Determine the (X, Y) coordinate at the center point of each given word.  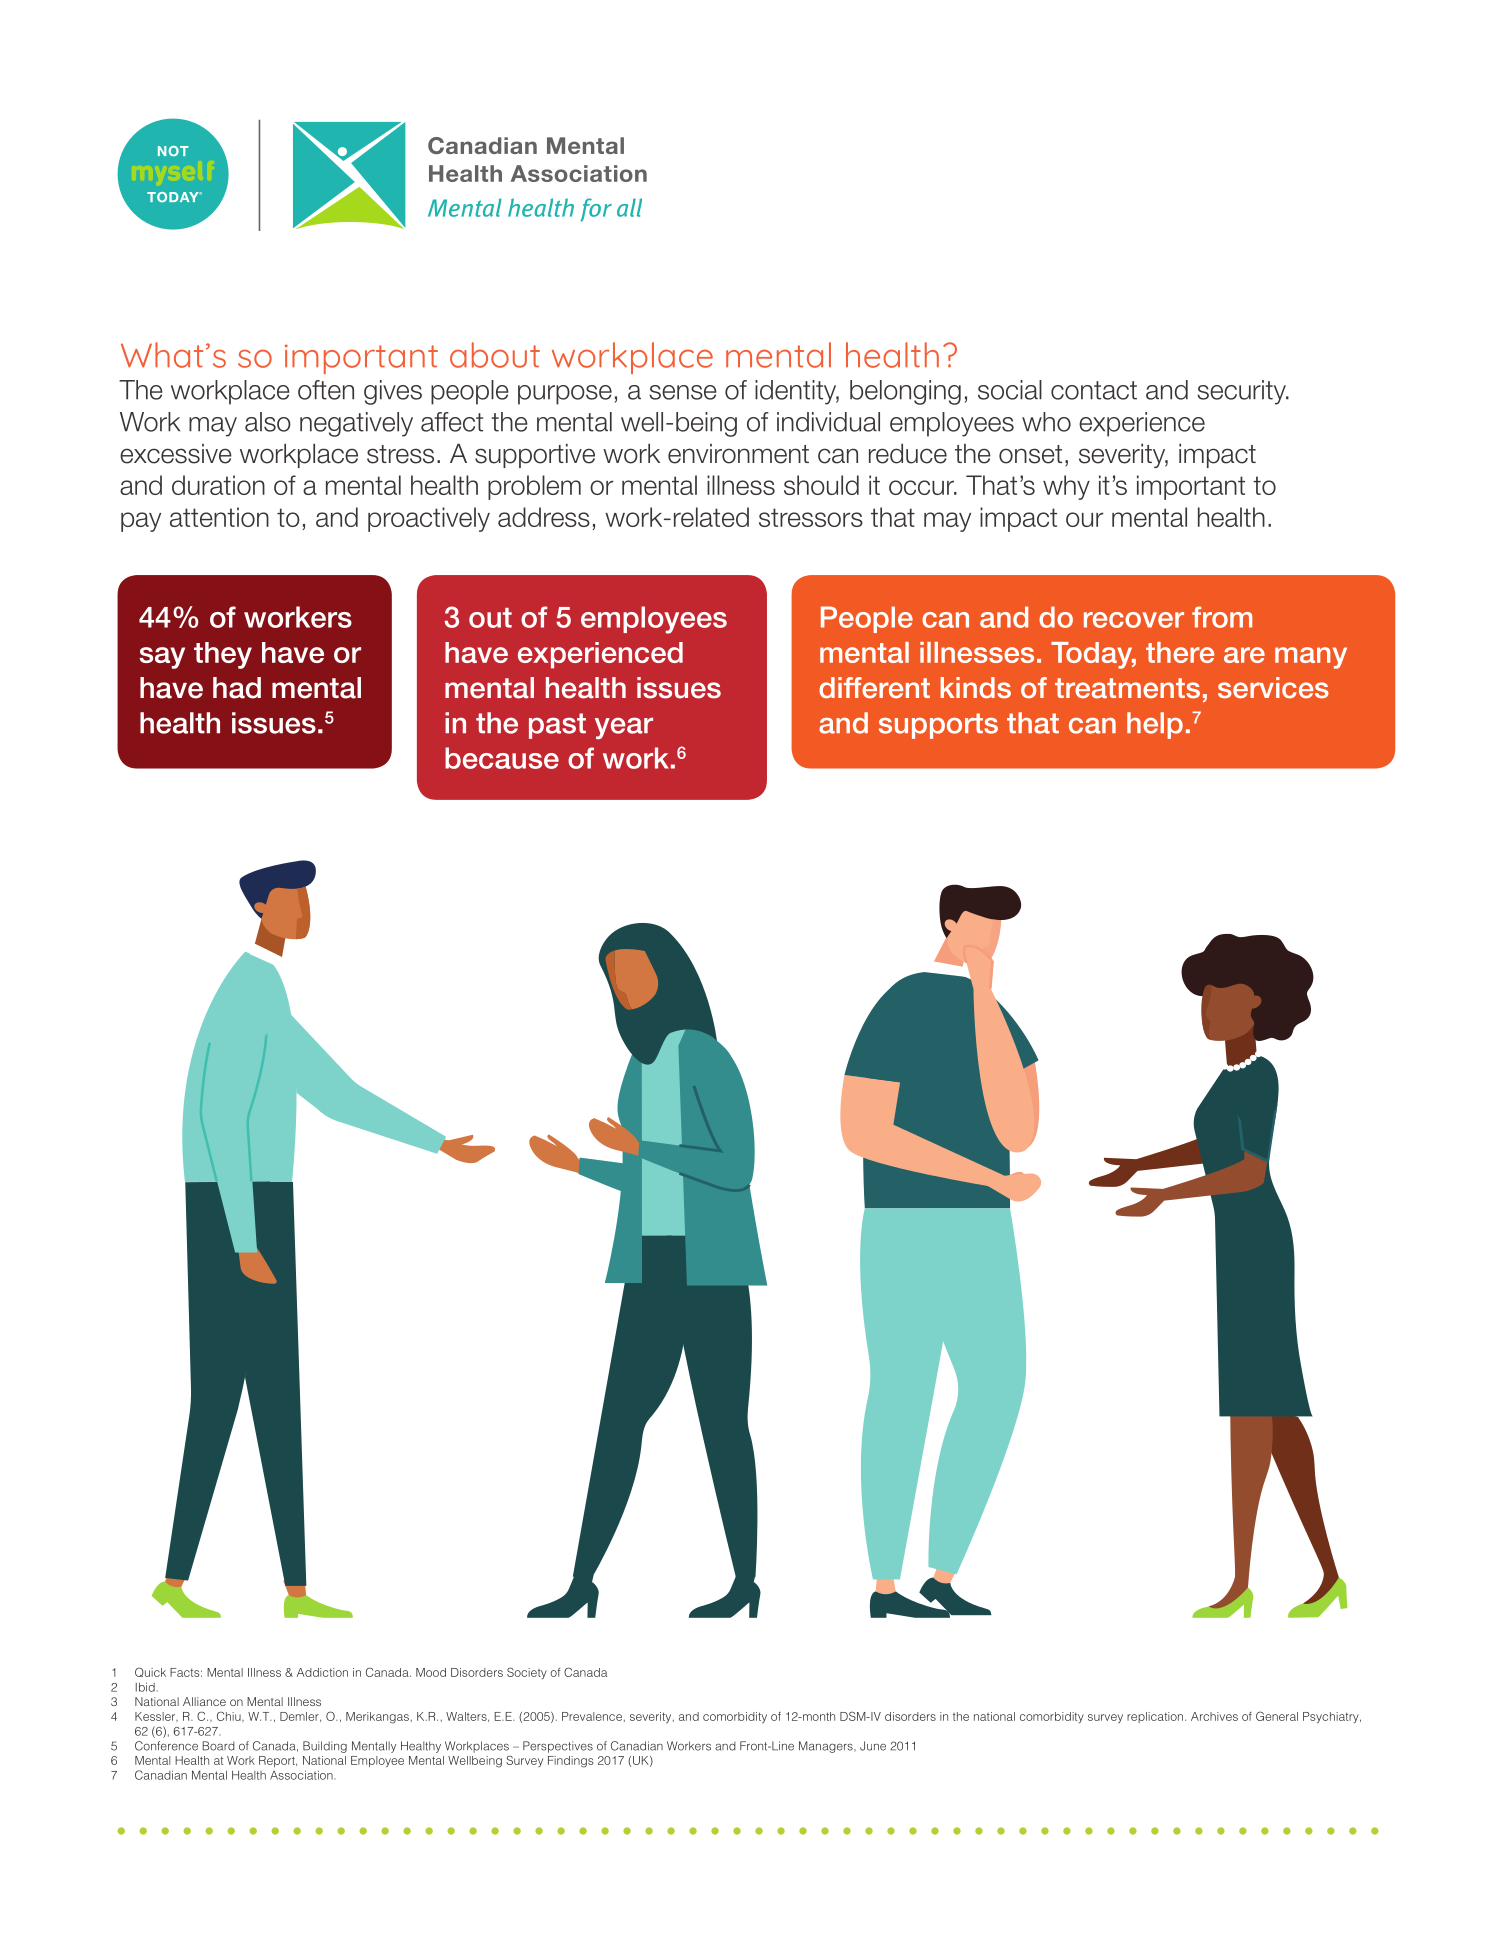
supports (938, 726)
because (502, 758)
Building (325, 1747)
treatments (1127, 688)
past (557, 726)
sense (683, 392)
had (237, 688)
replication (1155, 1717)
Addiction (322, 1672)
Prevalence (592, 1716)
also (268, 422)
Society (527, 1673)
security (1242, 392)
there (1180, 652)
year (624, 728)
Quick (150, 1672)
